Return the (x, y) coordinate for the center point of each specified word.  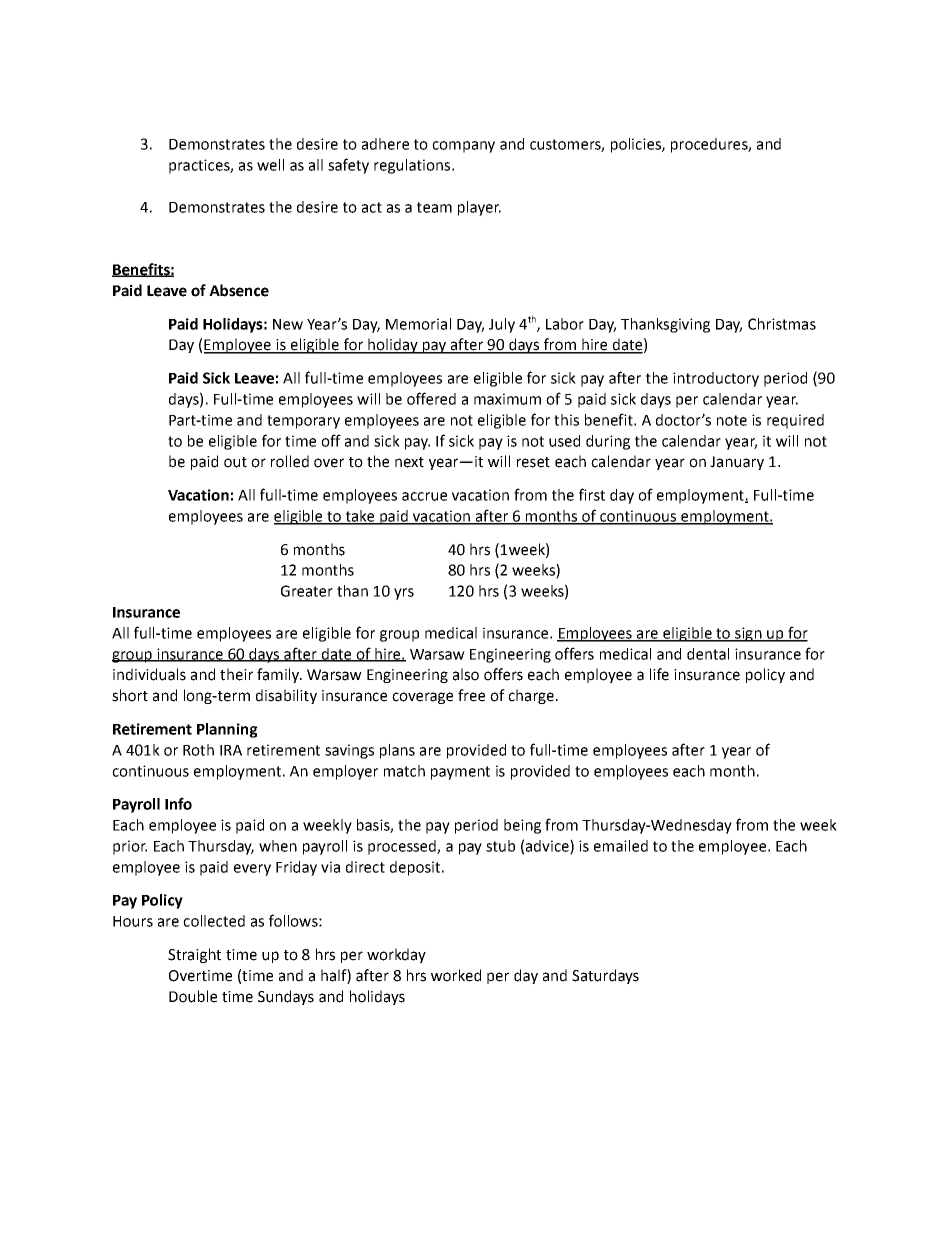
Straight (194, 955)
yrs (404, 594)
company (463, 147)
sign (748, 634)
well (270, 165)
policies (637, 145)
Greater (307, 591)
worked (456, 975)
